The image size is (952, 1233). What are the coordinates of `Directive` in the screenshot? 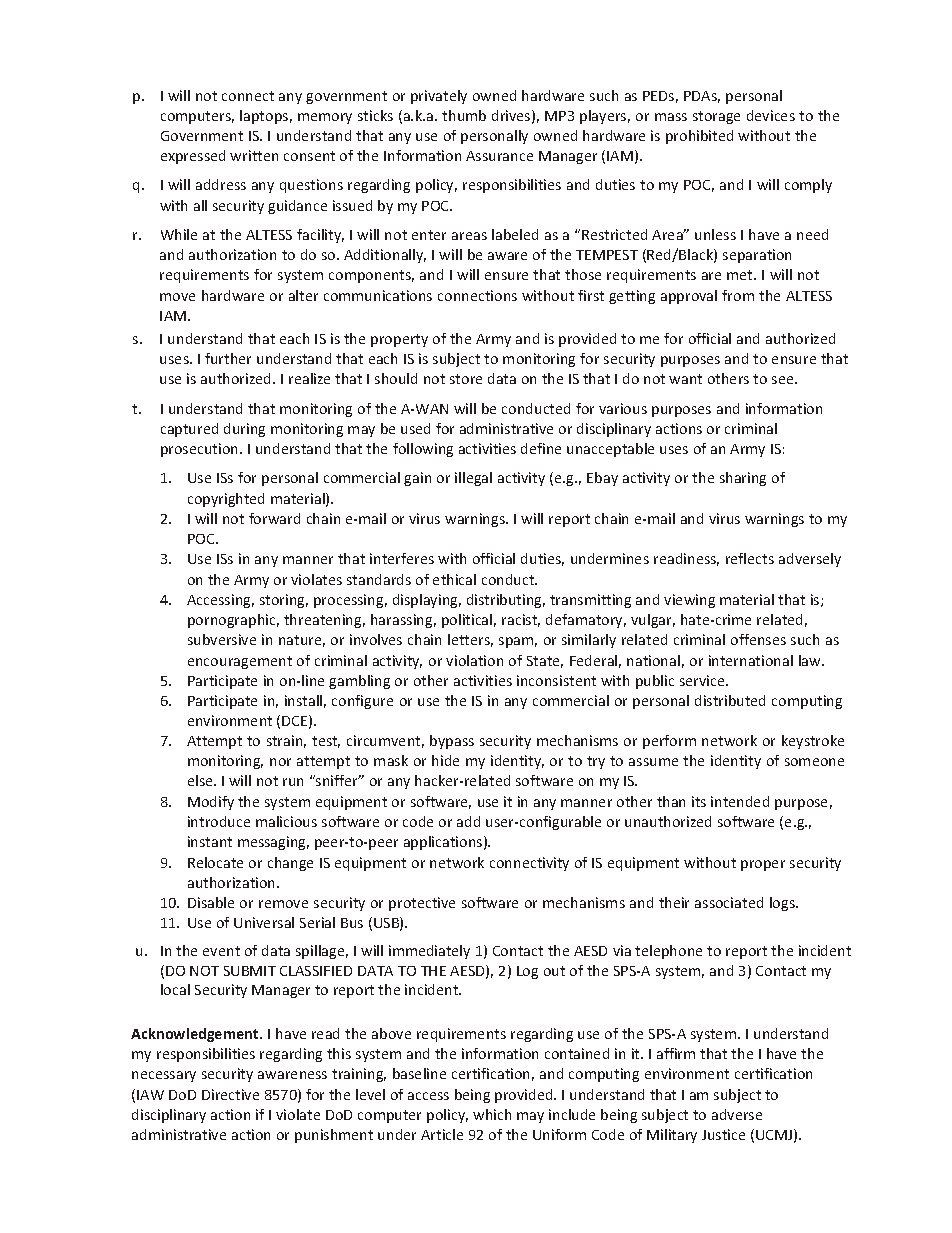 It's located at (230, 1094).
